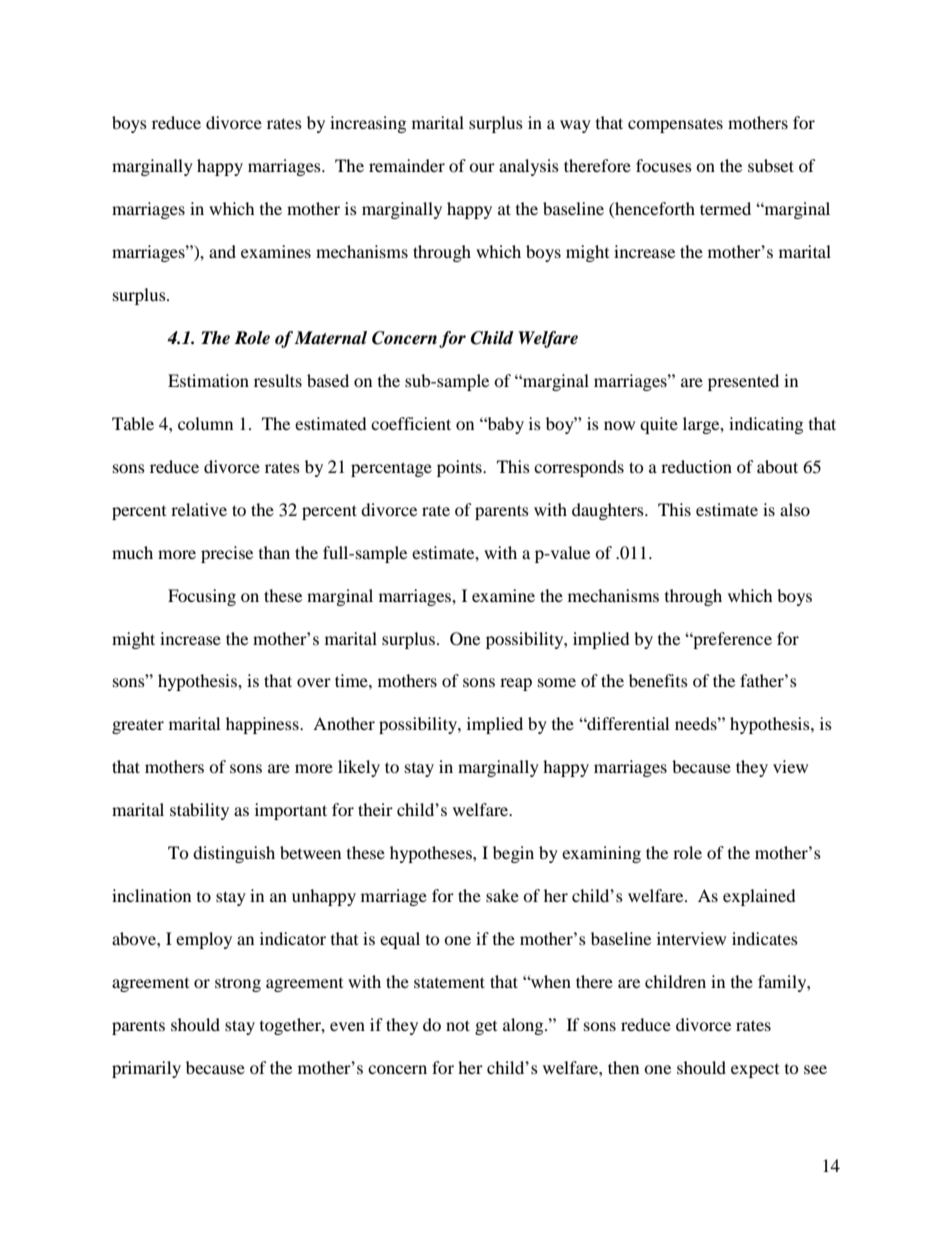  Describe the element at coordinates (516, 684) in the screenshot. I see `reap` at that location.
